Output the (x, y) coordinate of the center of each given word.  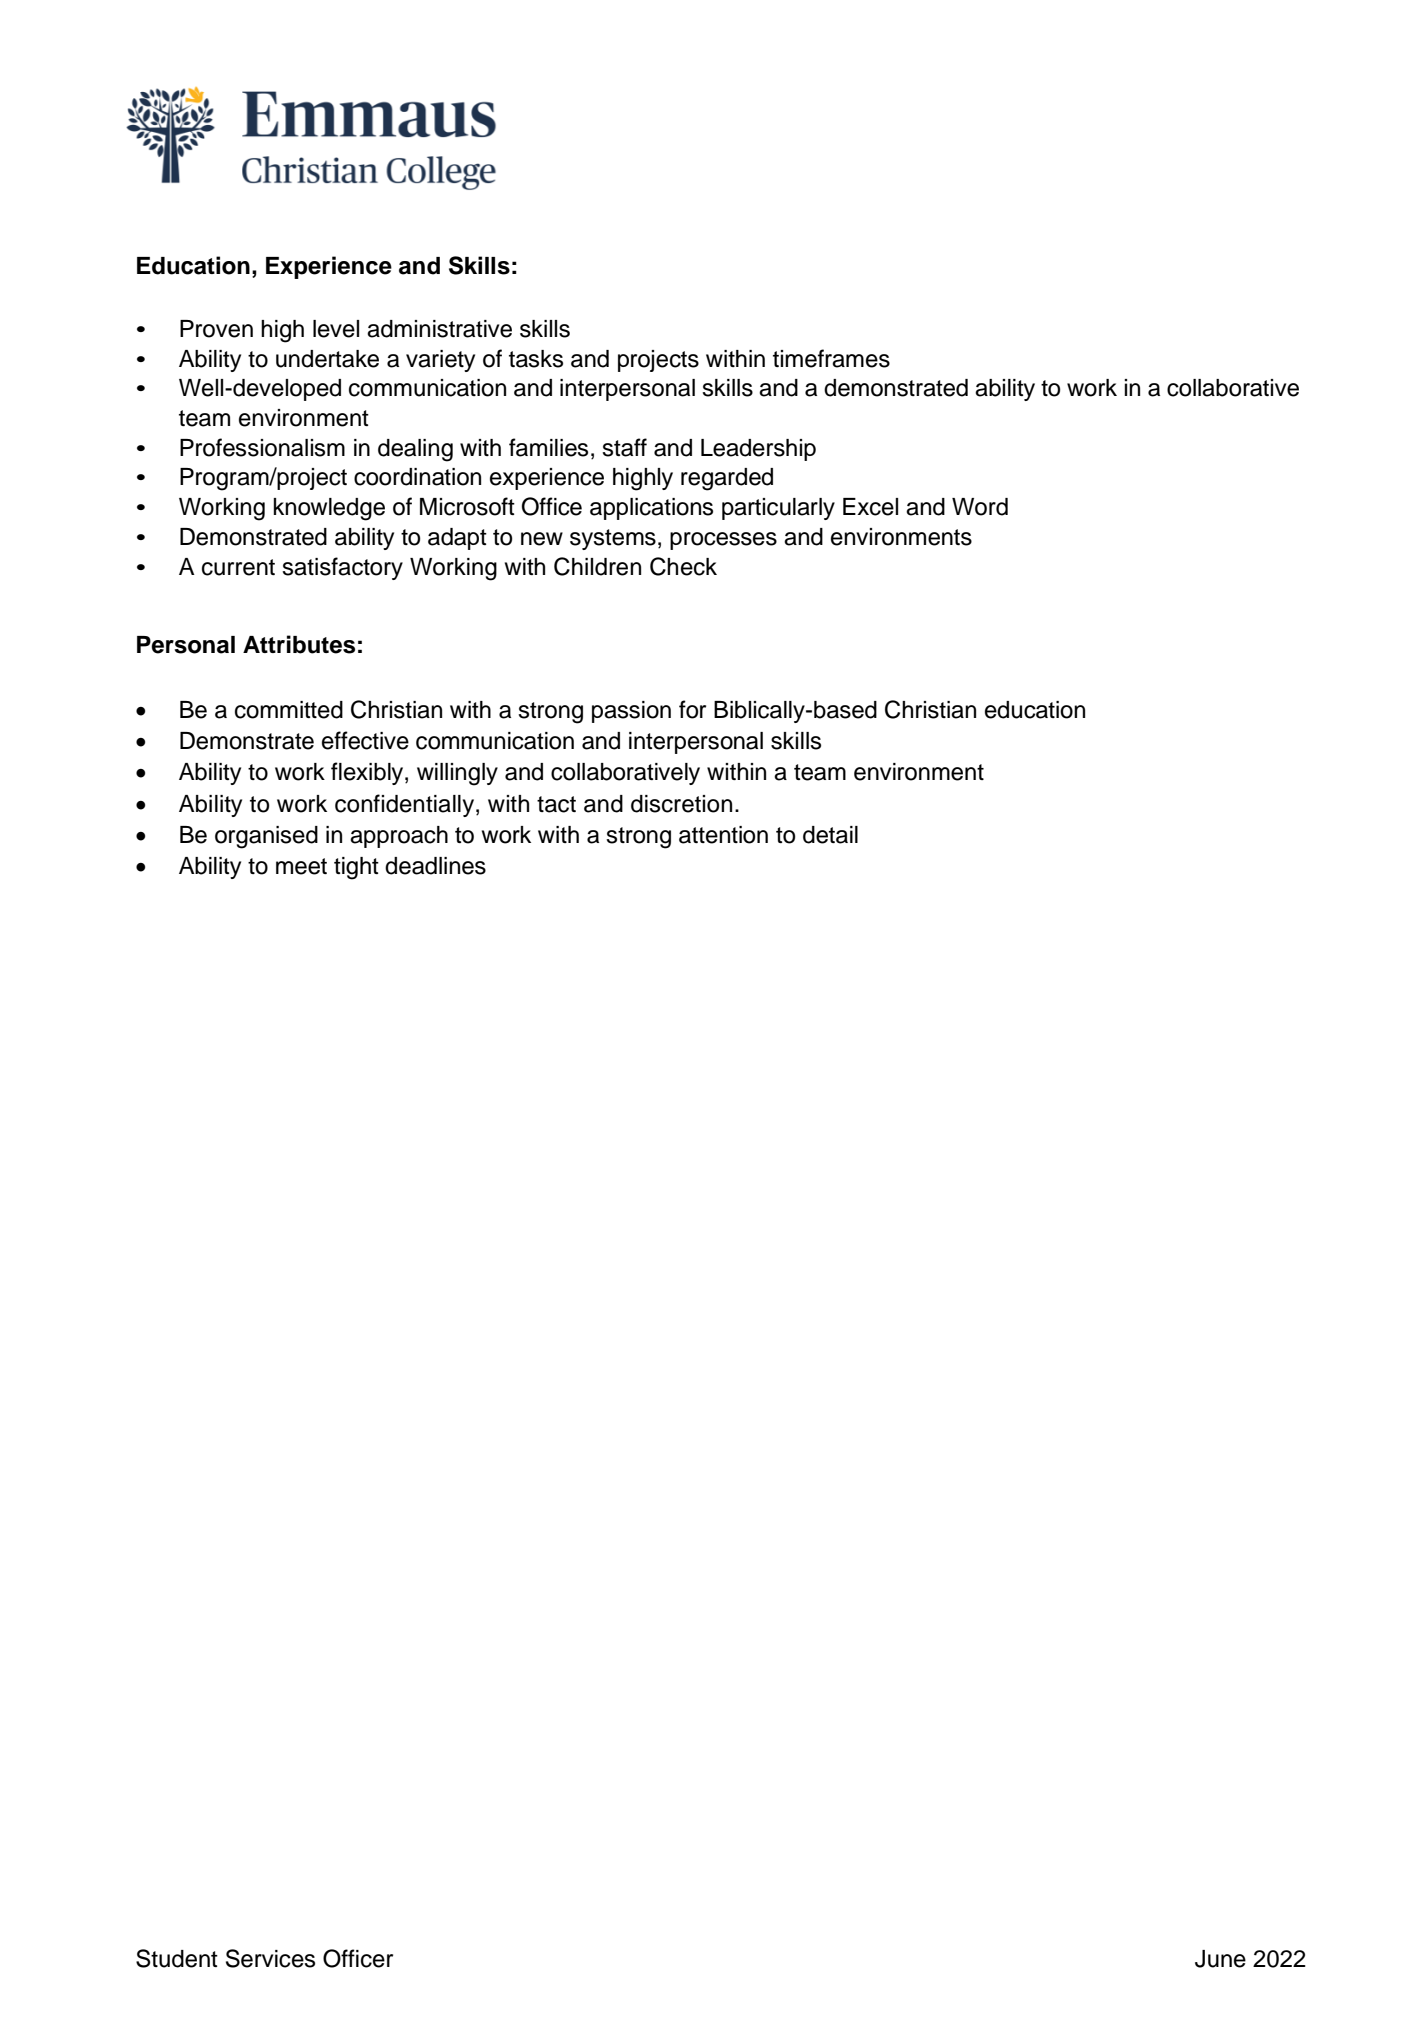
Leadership (758, 450)
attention (723, 835)
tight (356, 868)
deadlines (435, 866)
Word (980, 507)
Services (270, 1958)
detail (830, 835)
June (1220, 1959)
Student (177, 1958)
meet (301, 866)
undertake (327, 359)
